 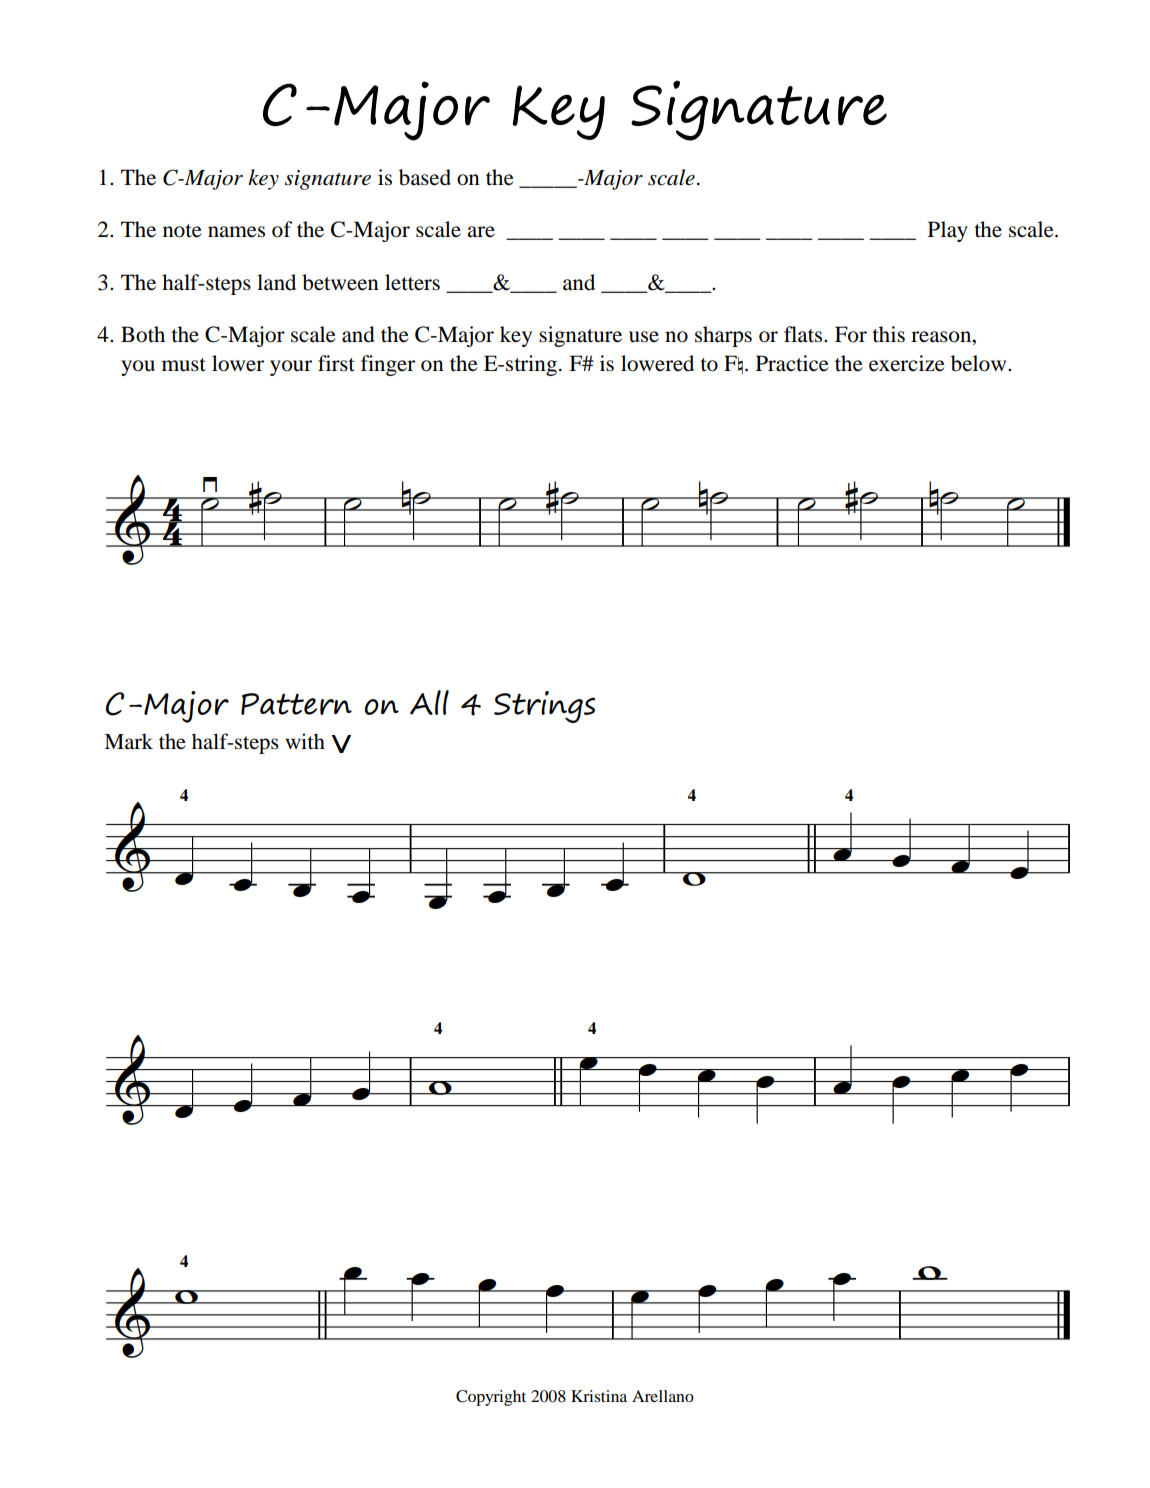 I want to click on based, so click(x=425, y=177).
